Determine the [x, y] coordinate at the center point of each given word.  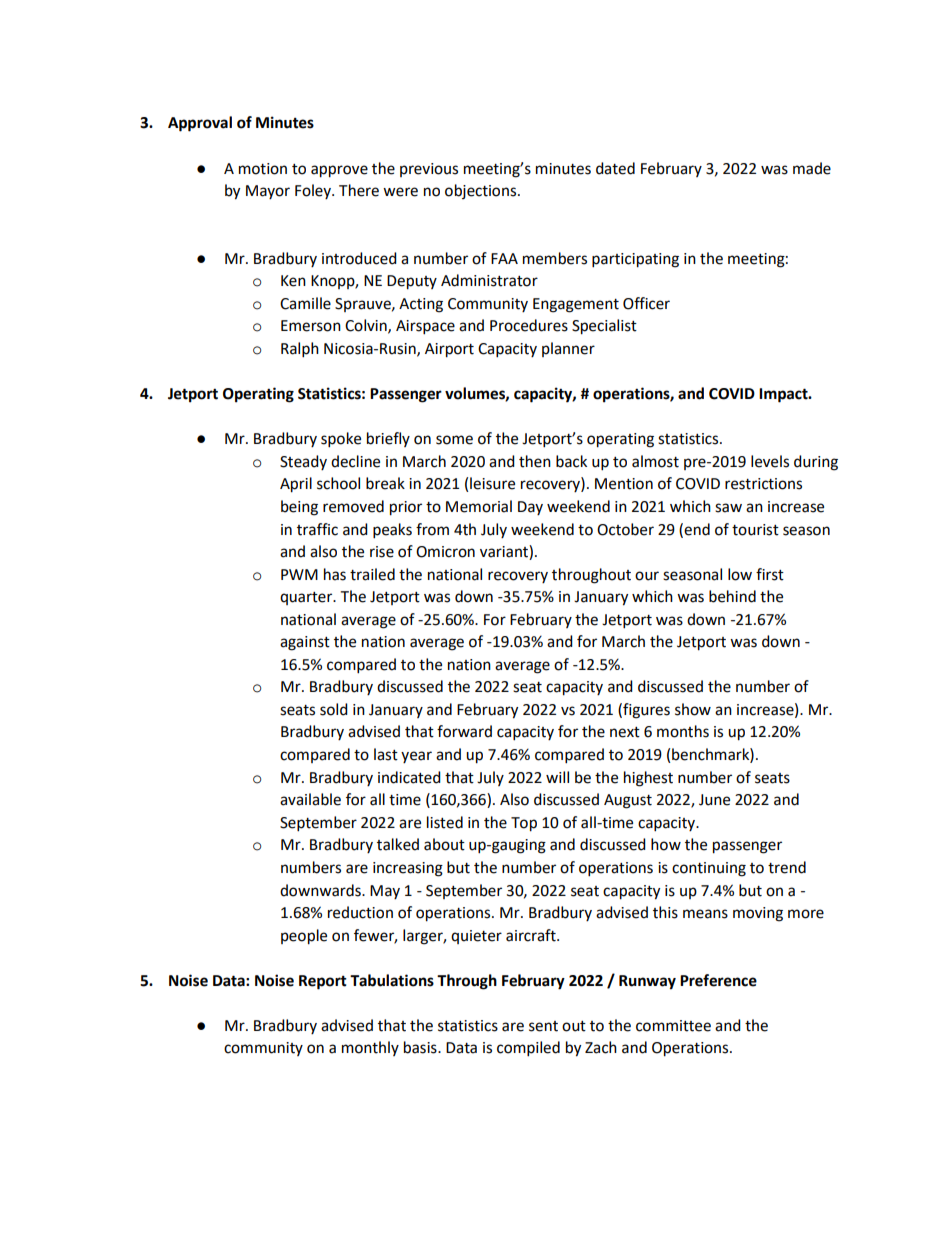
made [812, 168]
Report [323, 982]
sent [543, 1026]
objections [482, 191]
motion [263, 169]
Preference [718, 980]
